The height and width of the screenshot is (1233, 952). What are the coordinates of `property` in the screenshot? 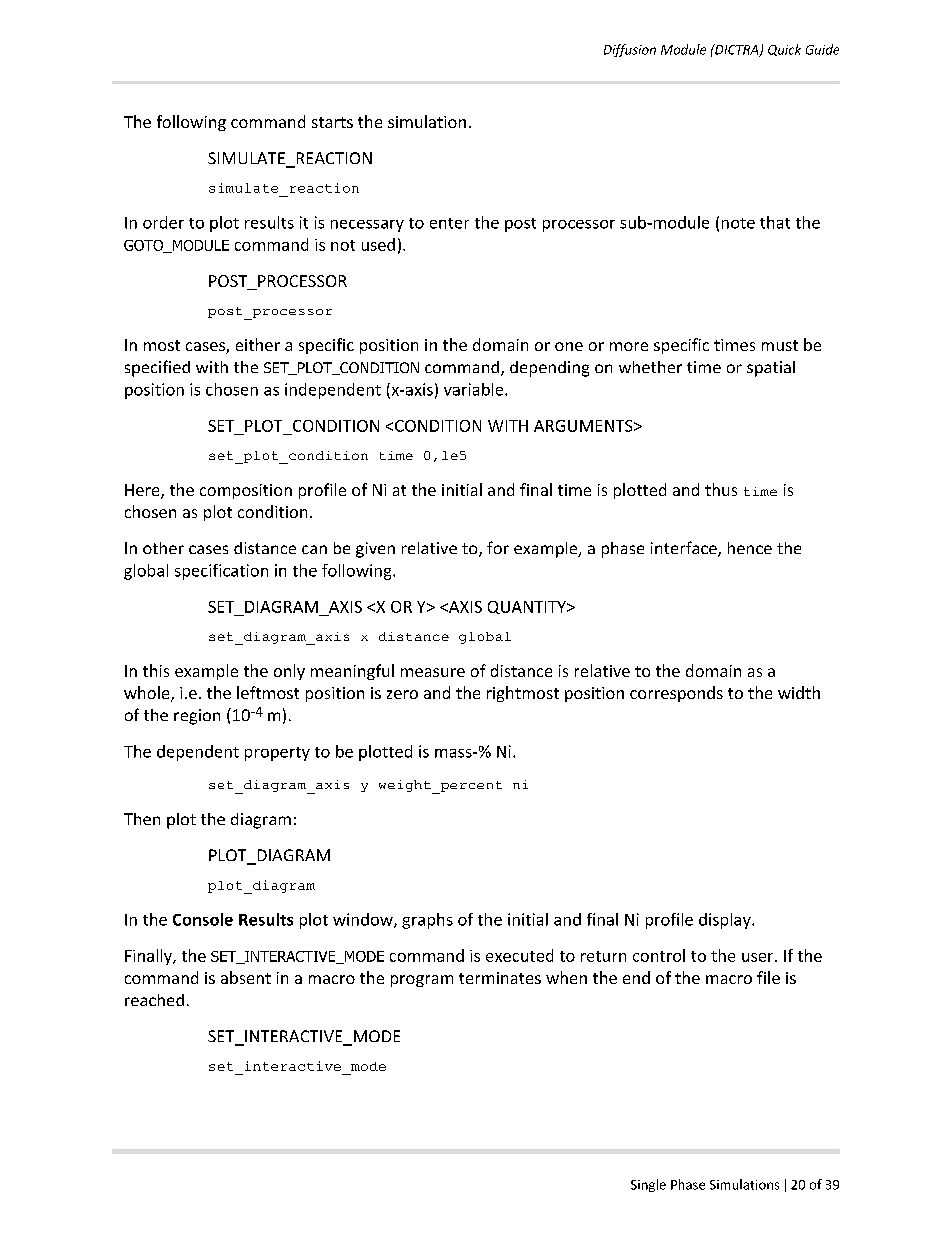 It's located at (277, 754).
